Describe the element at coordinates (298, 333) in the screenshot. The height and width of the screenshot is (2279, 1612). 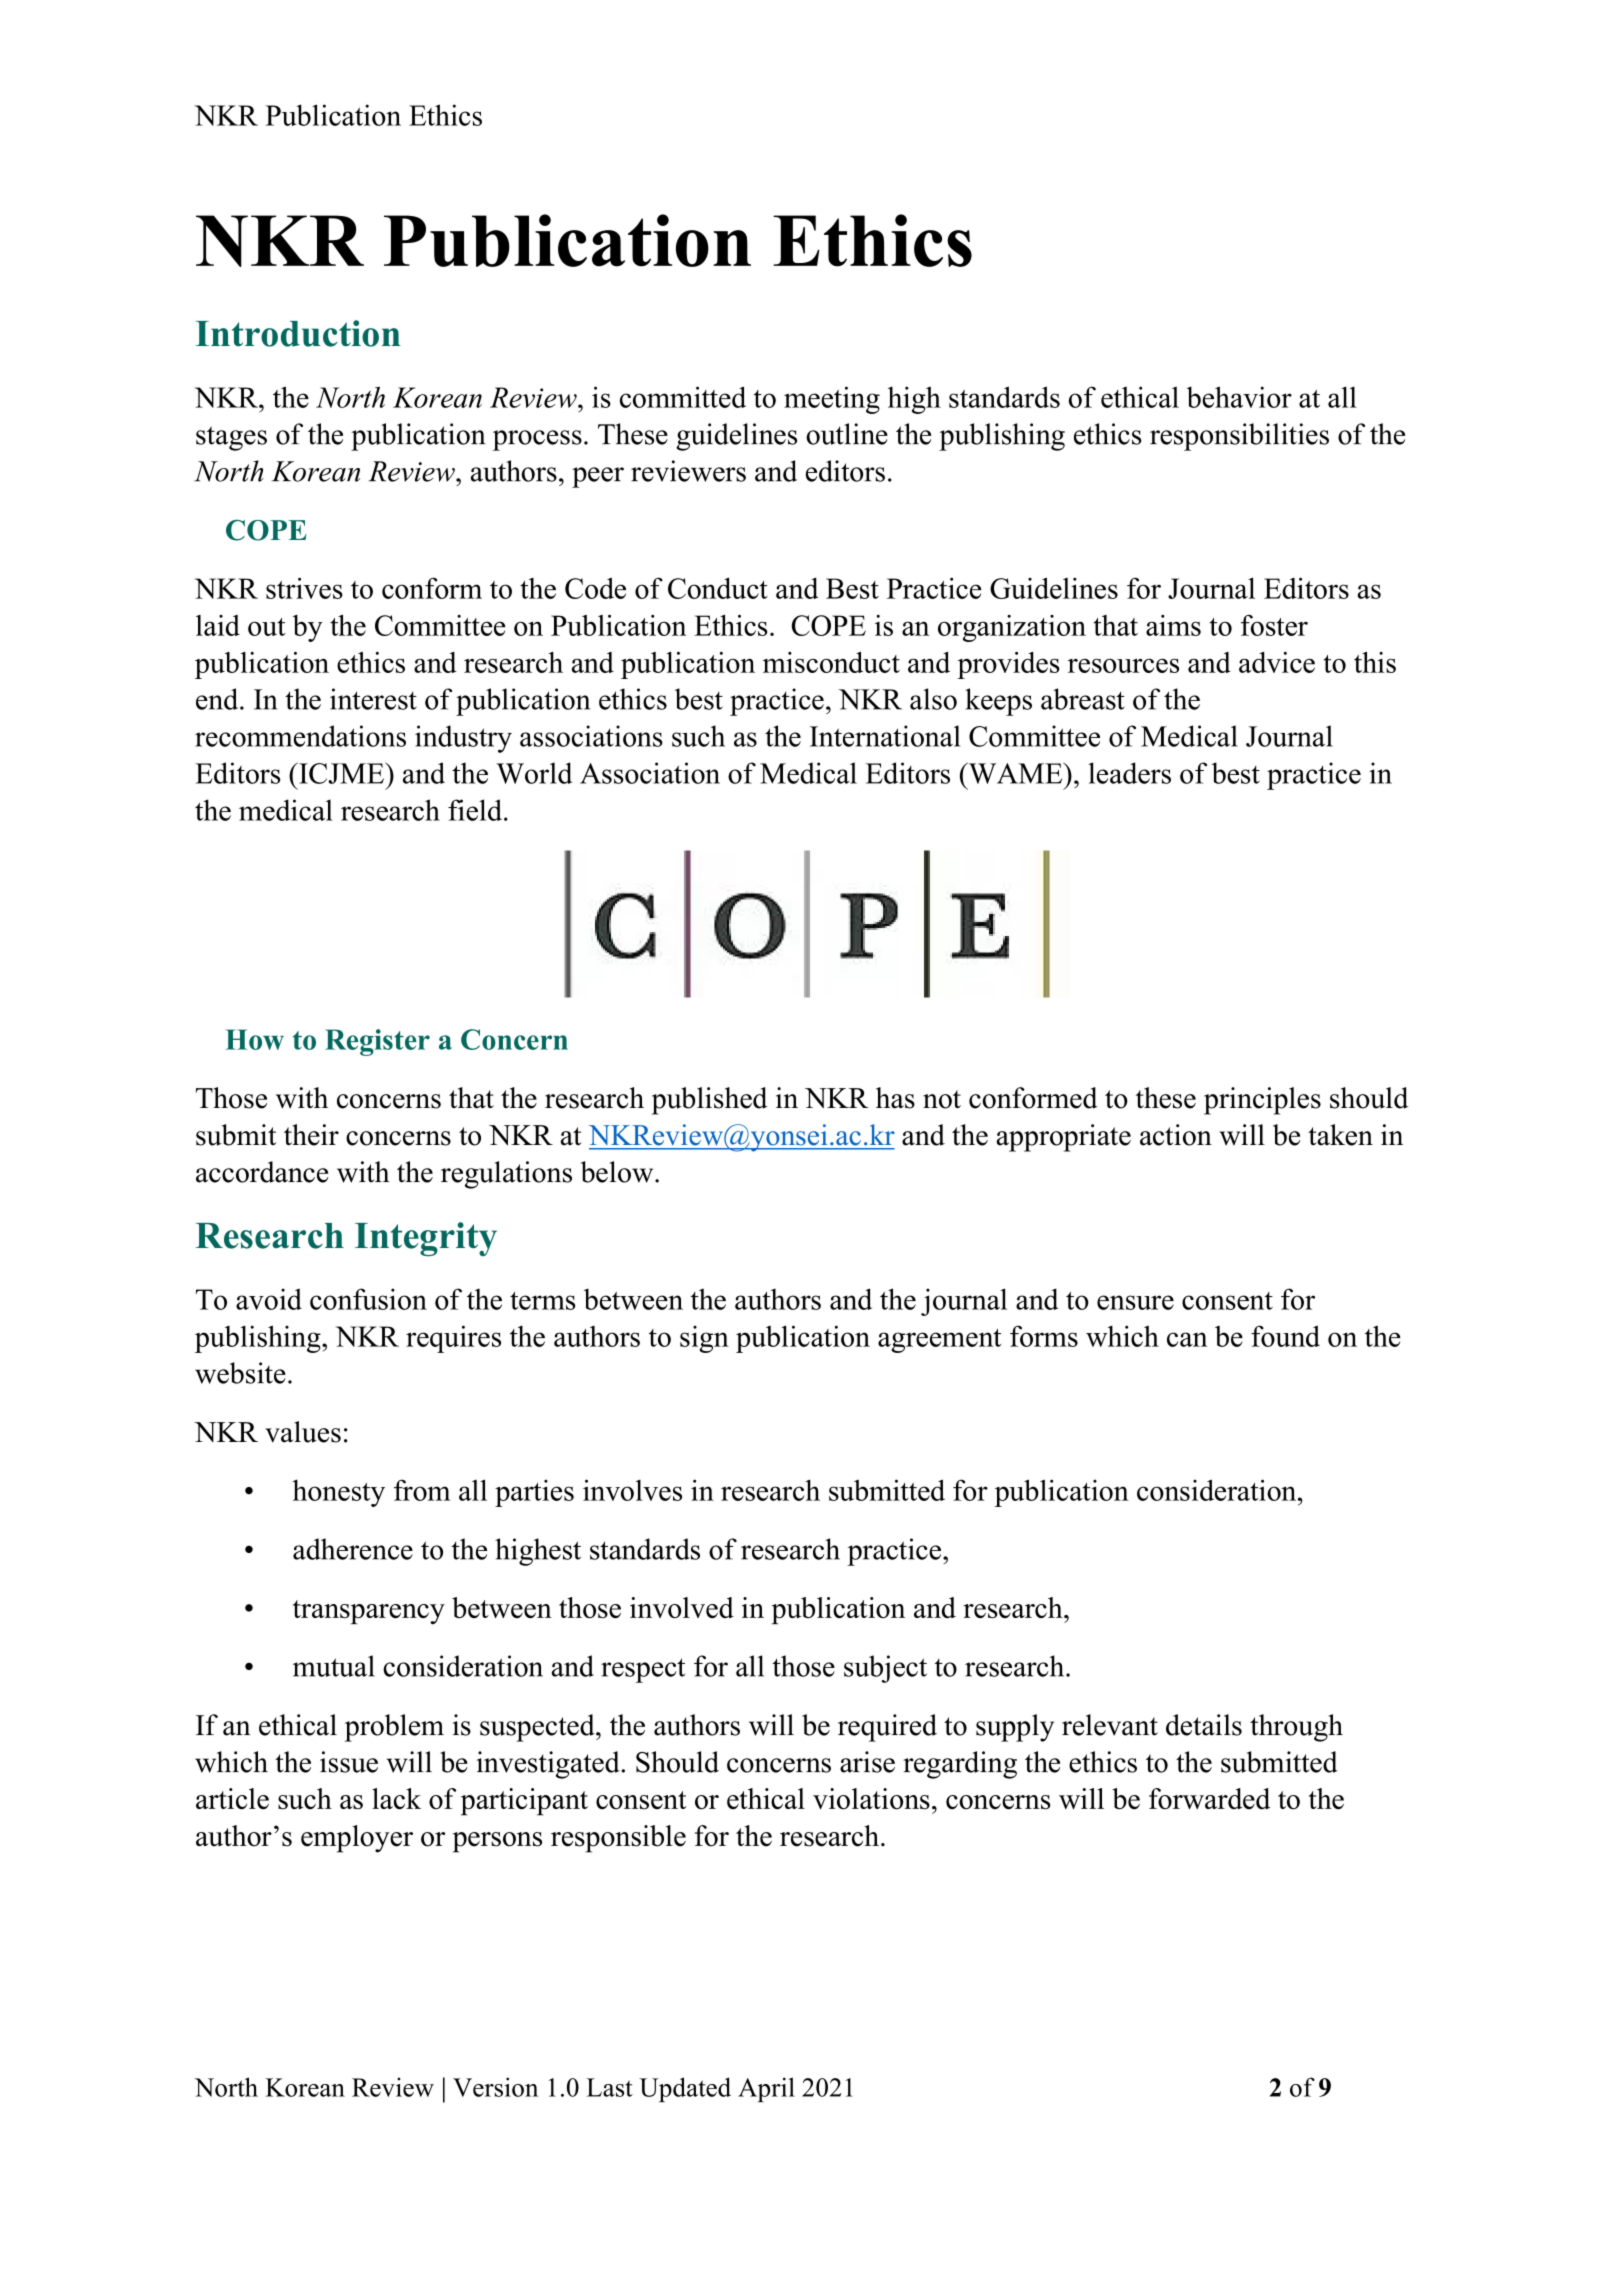
I see `Introduction` at that location.
